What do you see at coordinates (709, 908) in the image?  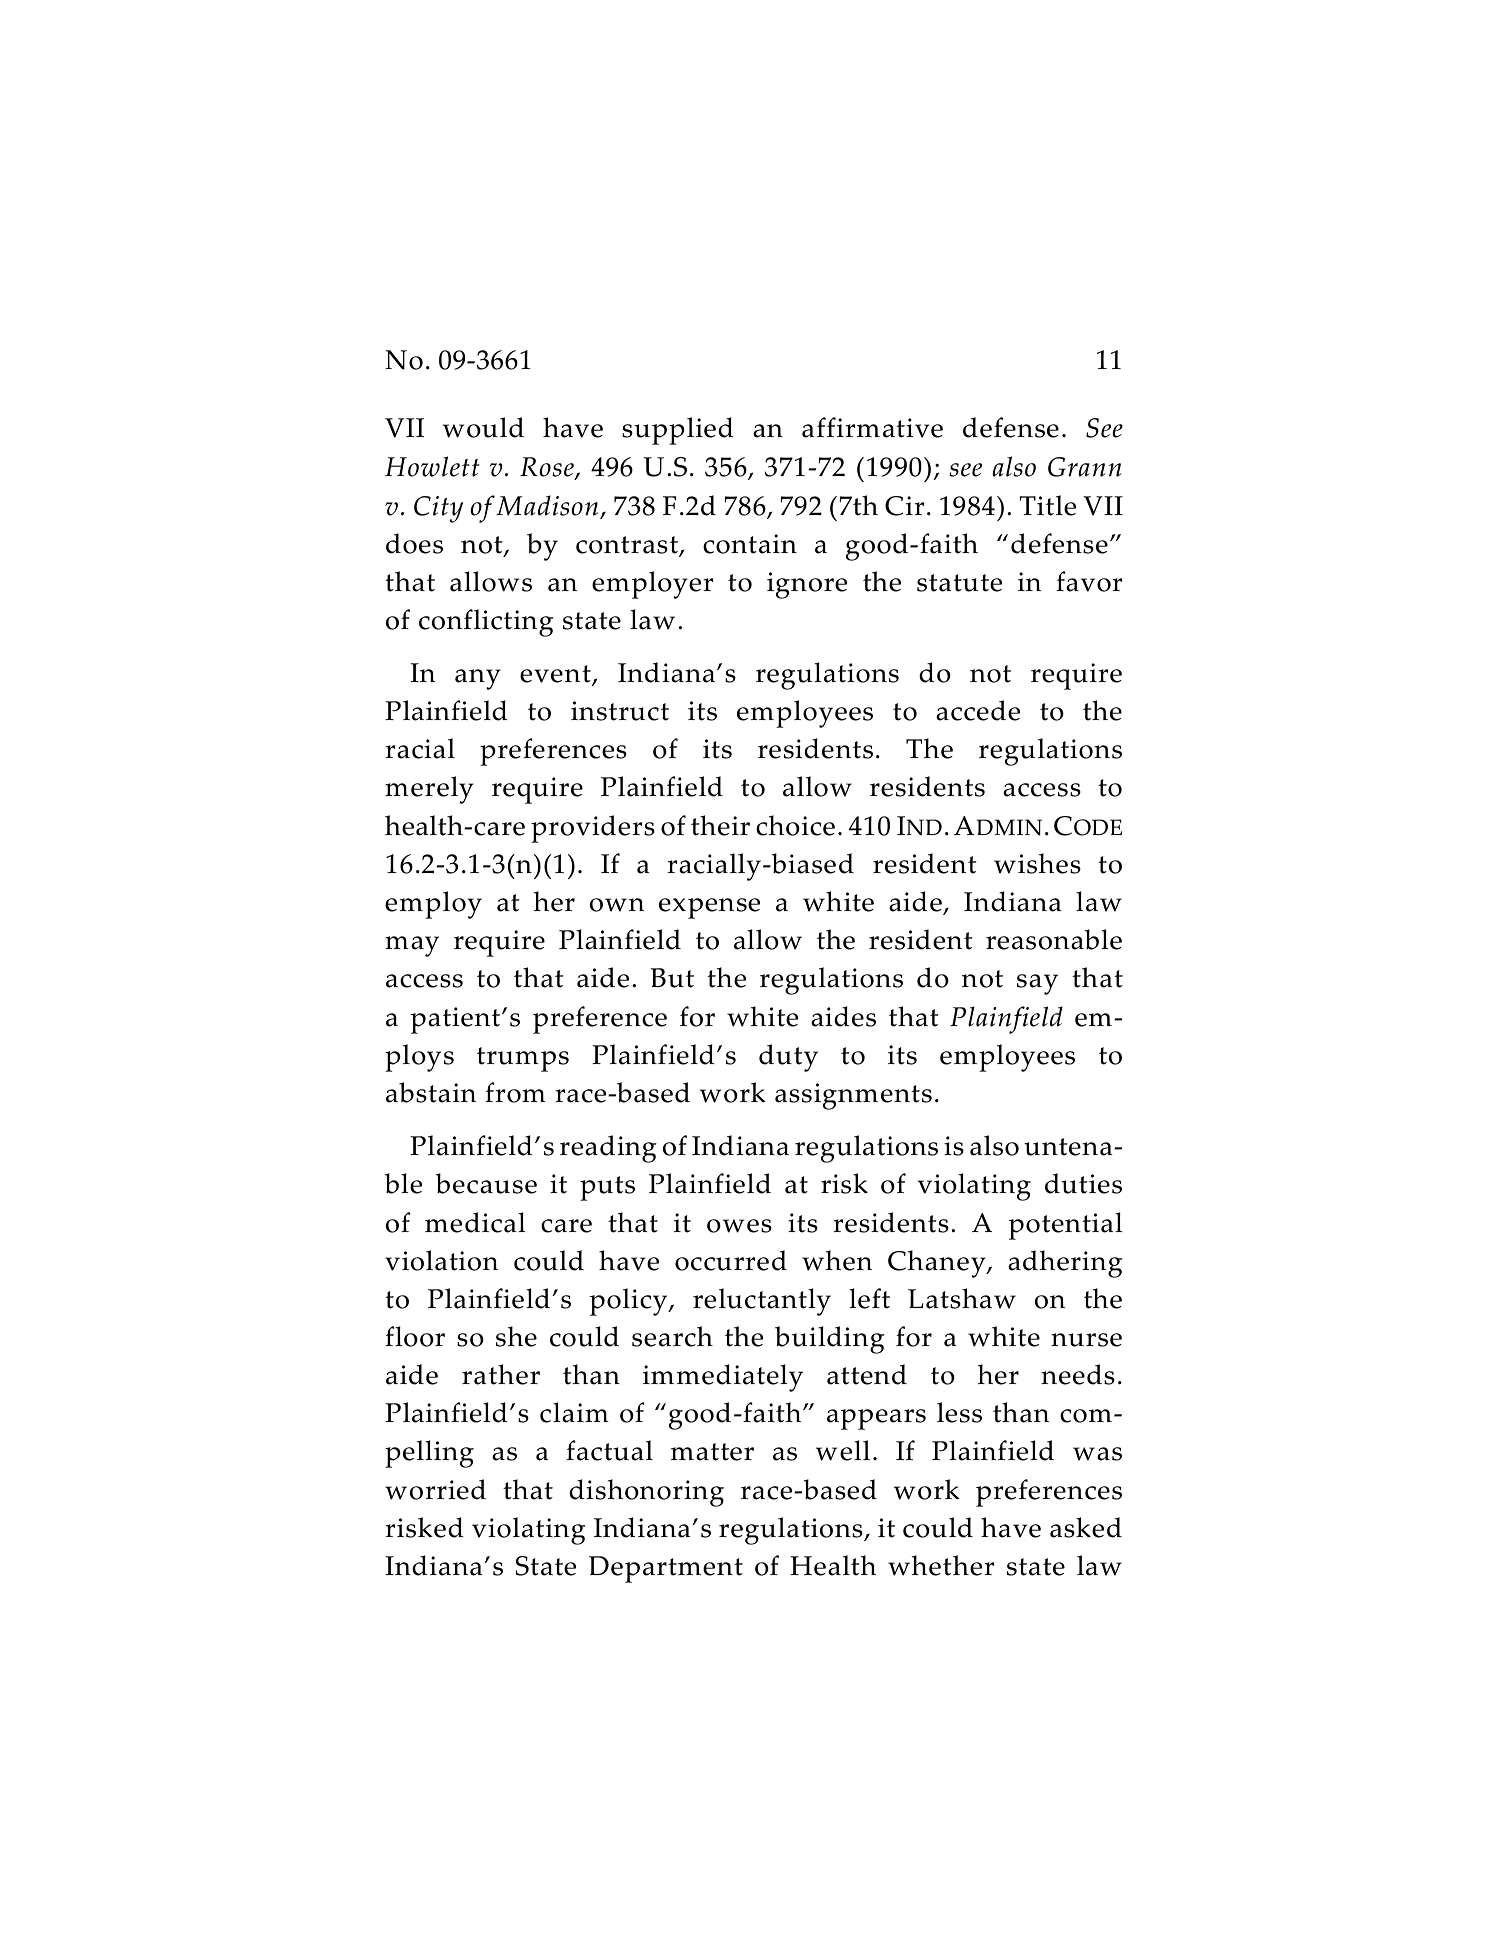 I see `expense` at bounding box center [709, 908].
